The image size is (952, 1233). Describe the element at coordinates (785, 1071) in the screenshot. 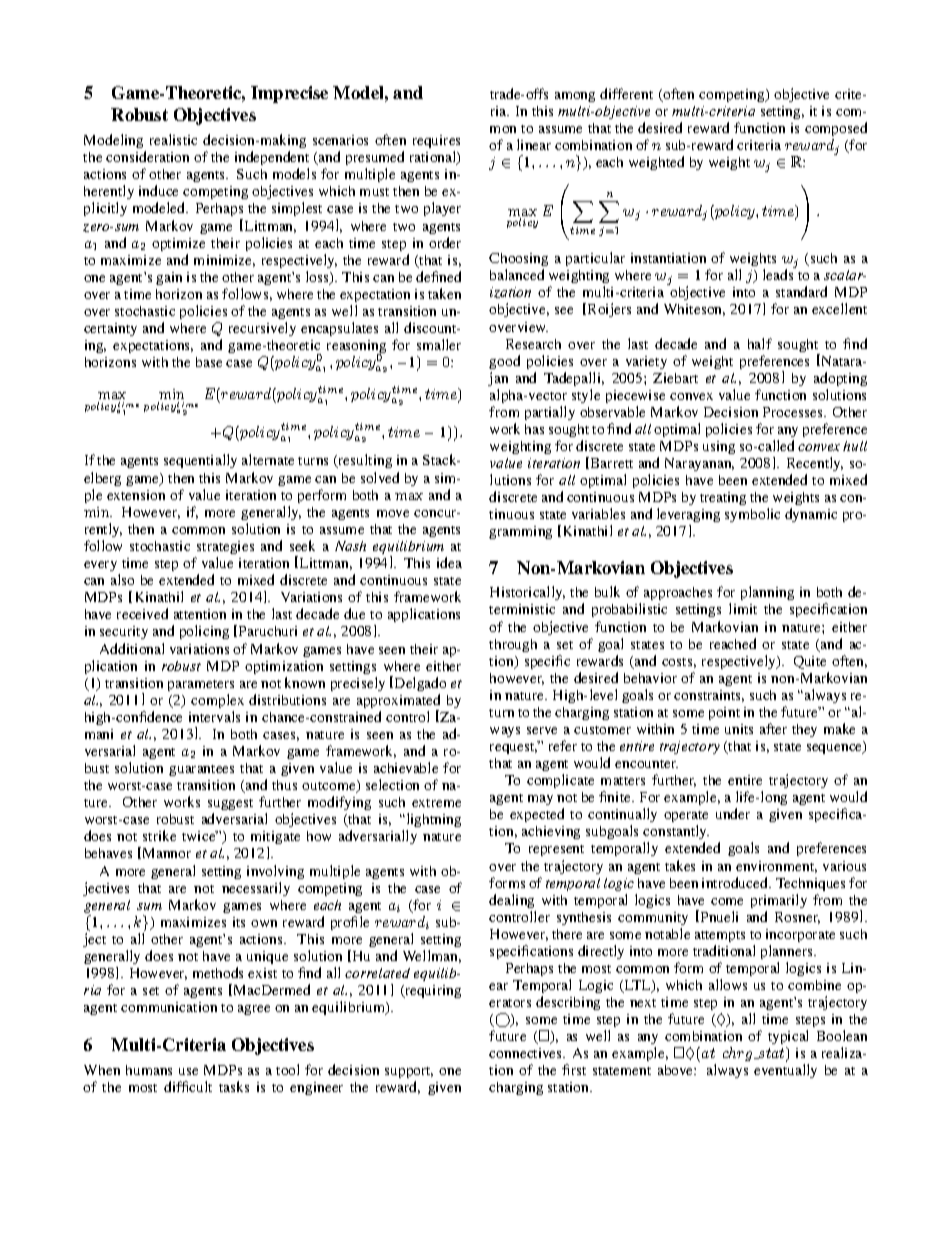

I see `eventually` at that location.
